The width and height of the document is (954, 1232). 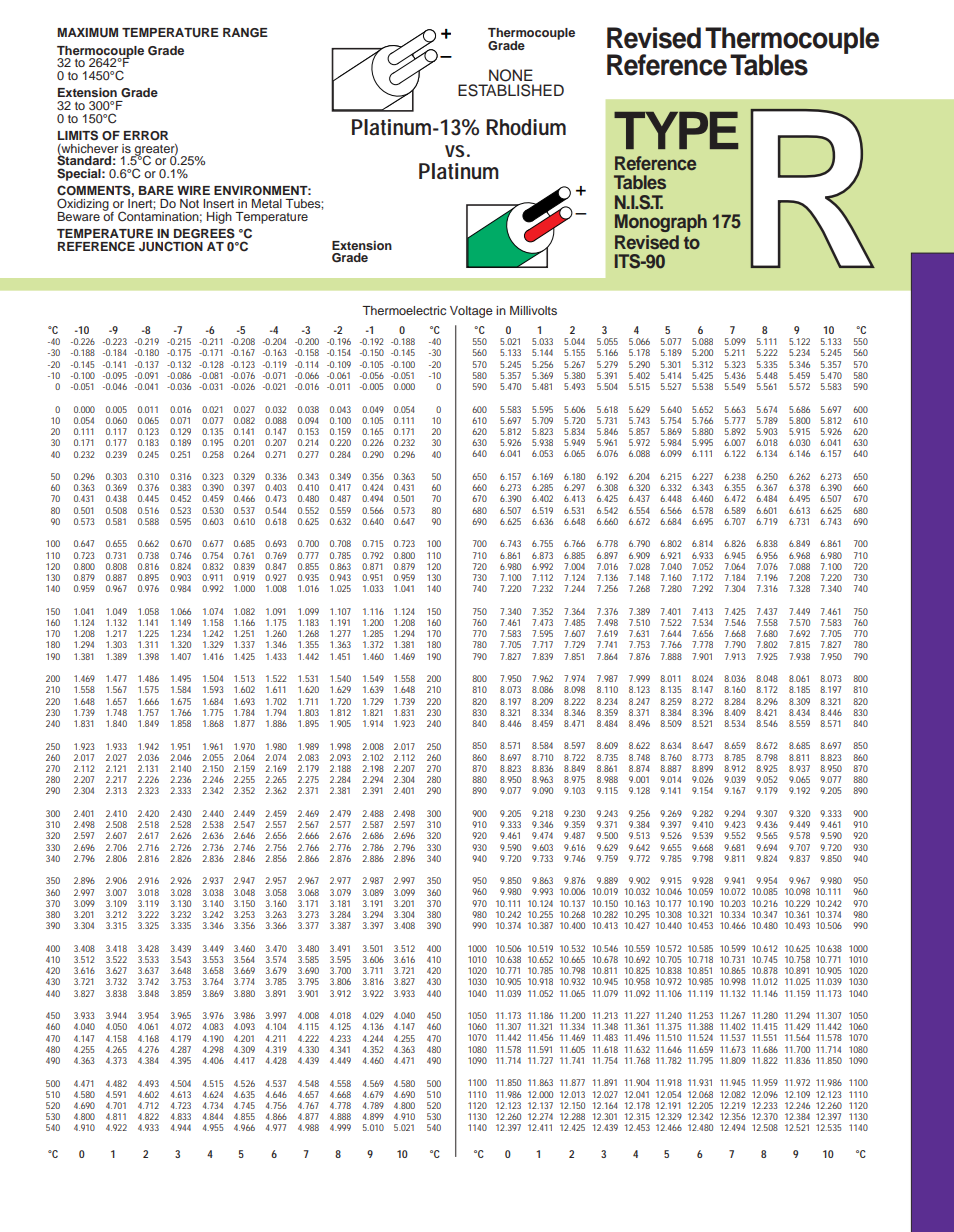 I want to click on BARE, so click(x=156, y=190).
